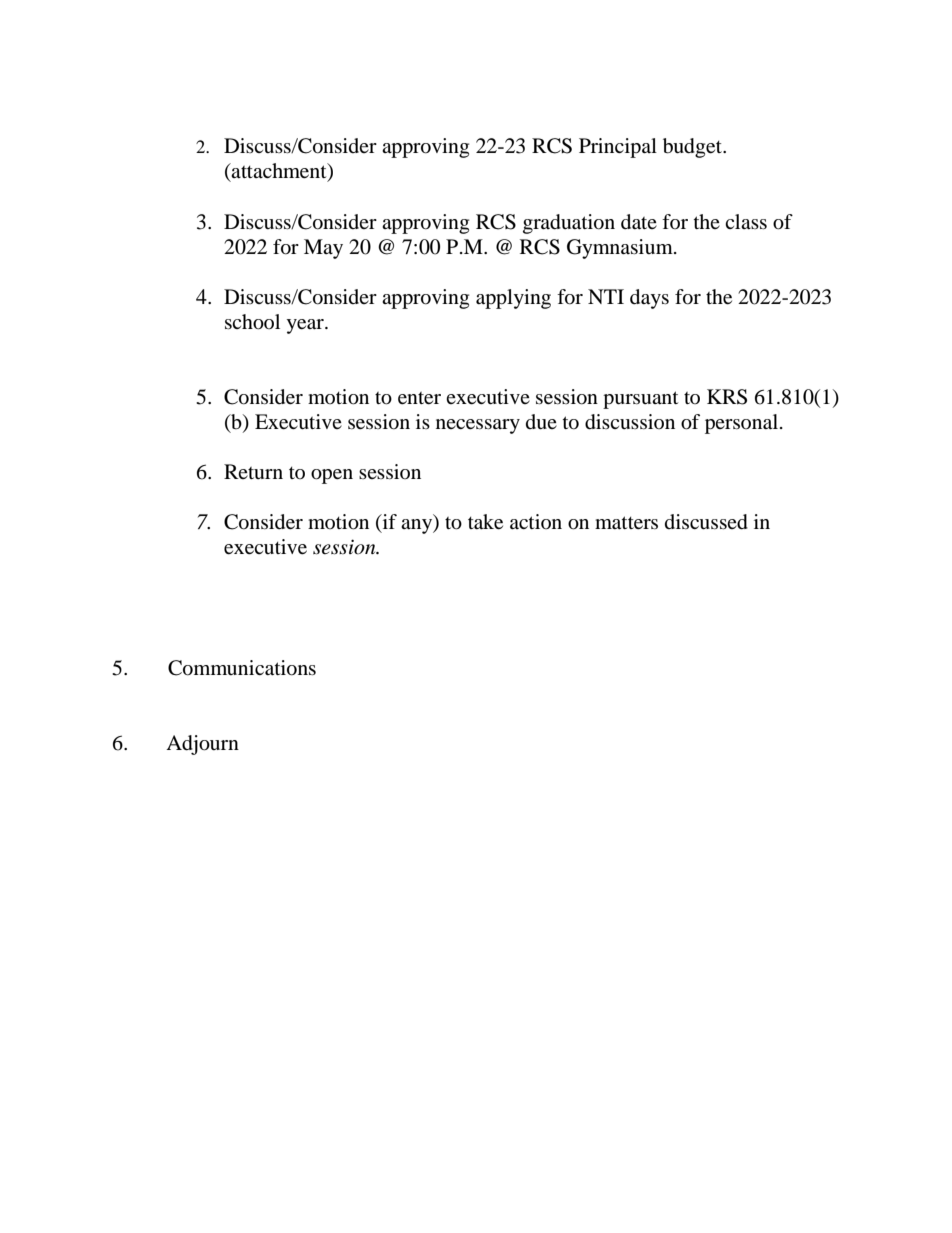 The height and width of the page is (1233, 952). Describe the element at coordinates (513, 299) in the page. I see `applying` at that location.
